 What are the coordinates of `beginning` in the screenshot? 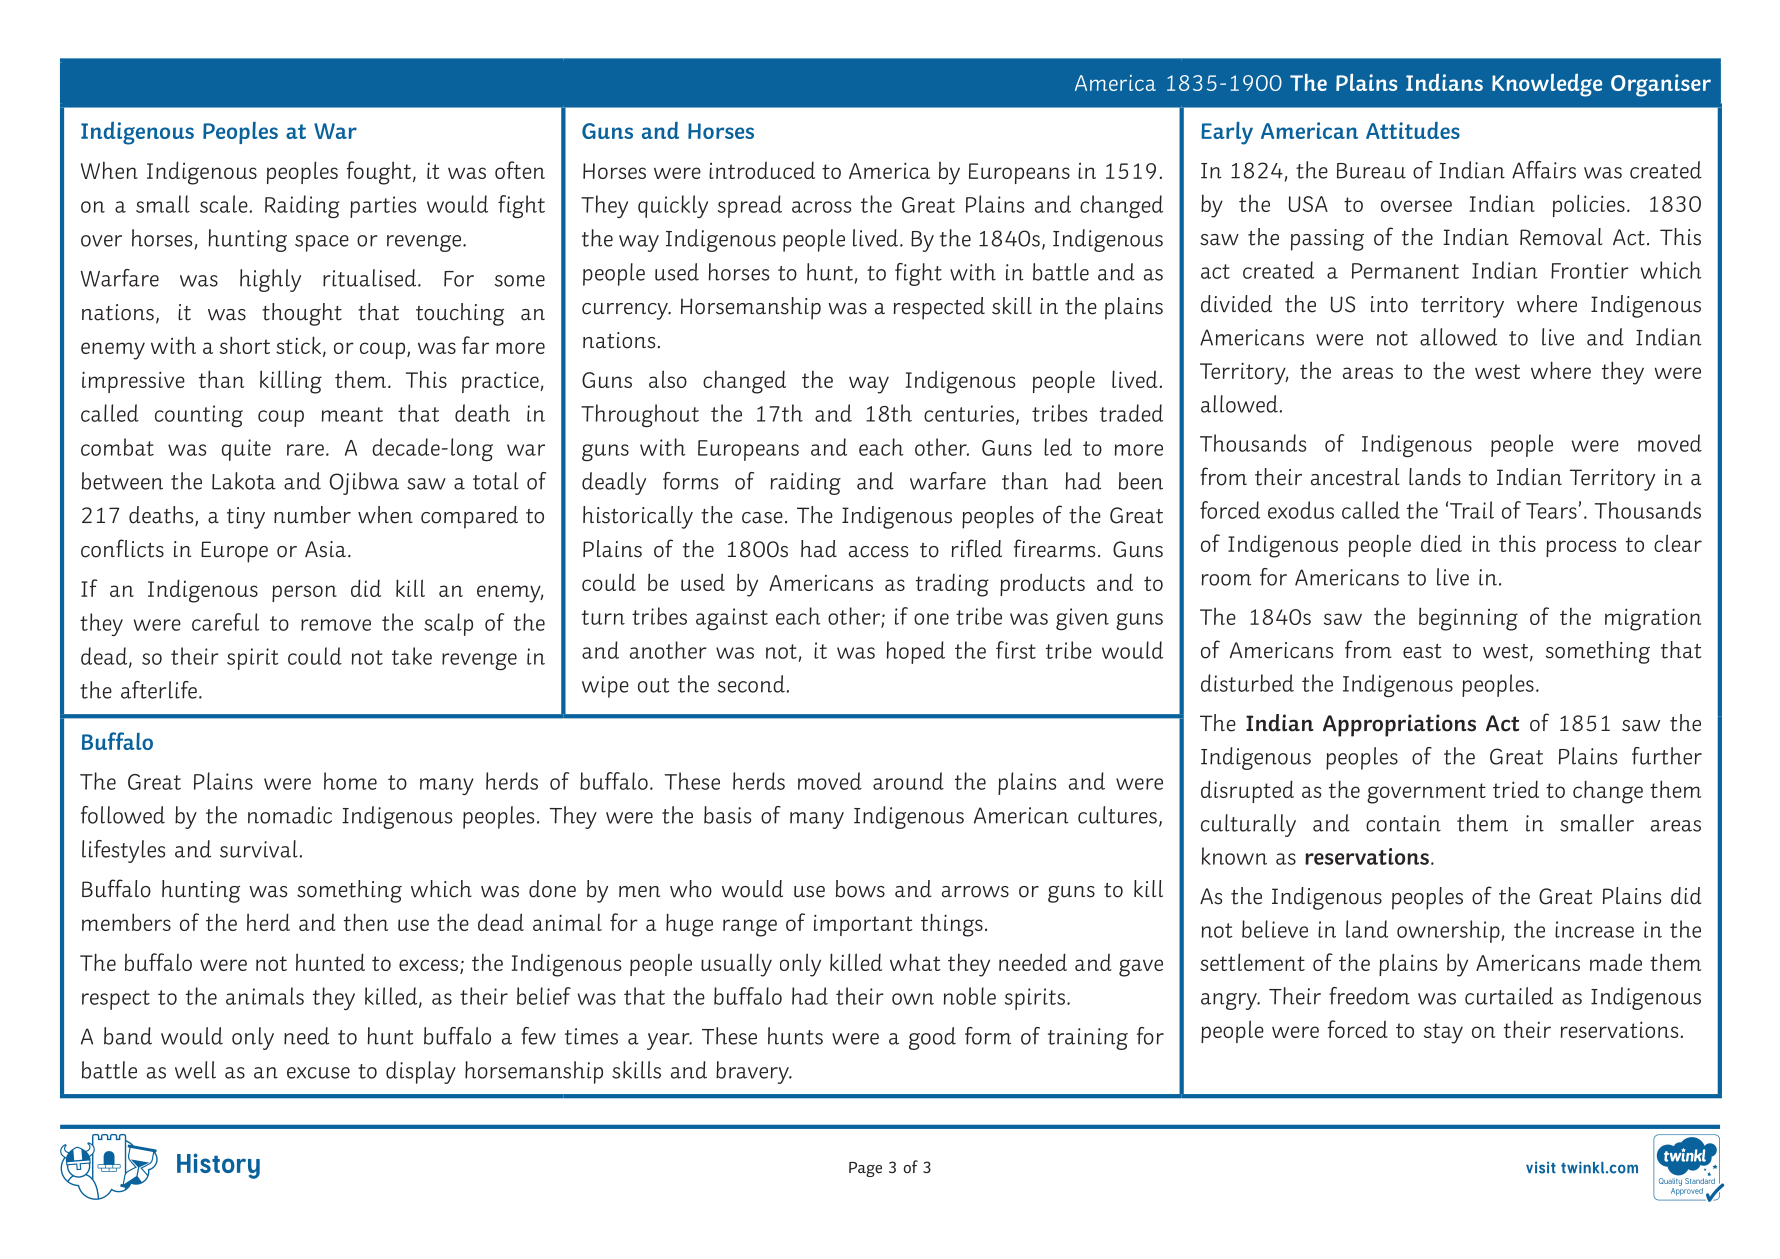 It's located at (1468, 619).
